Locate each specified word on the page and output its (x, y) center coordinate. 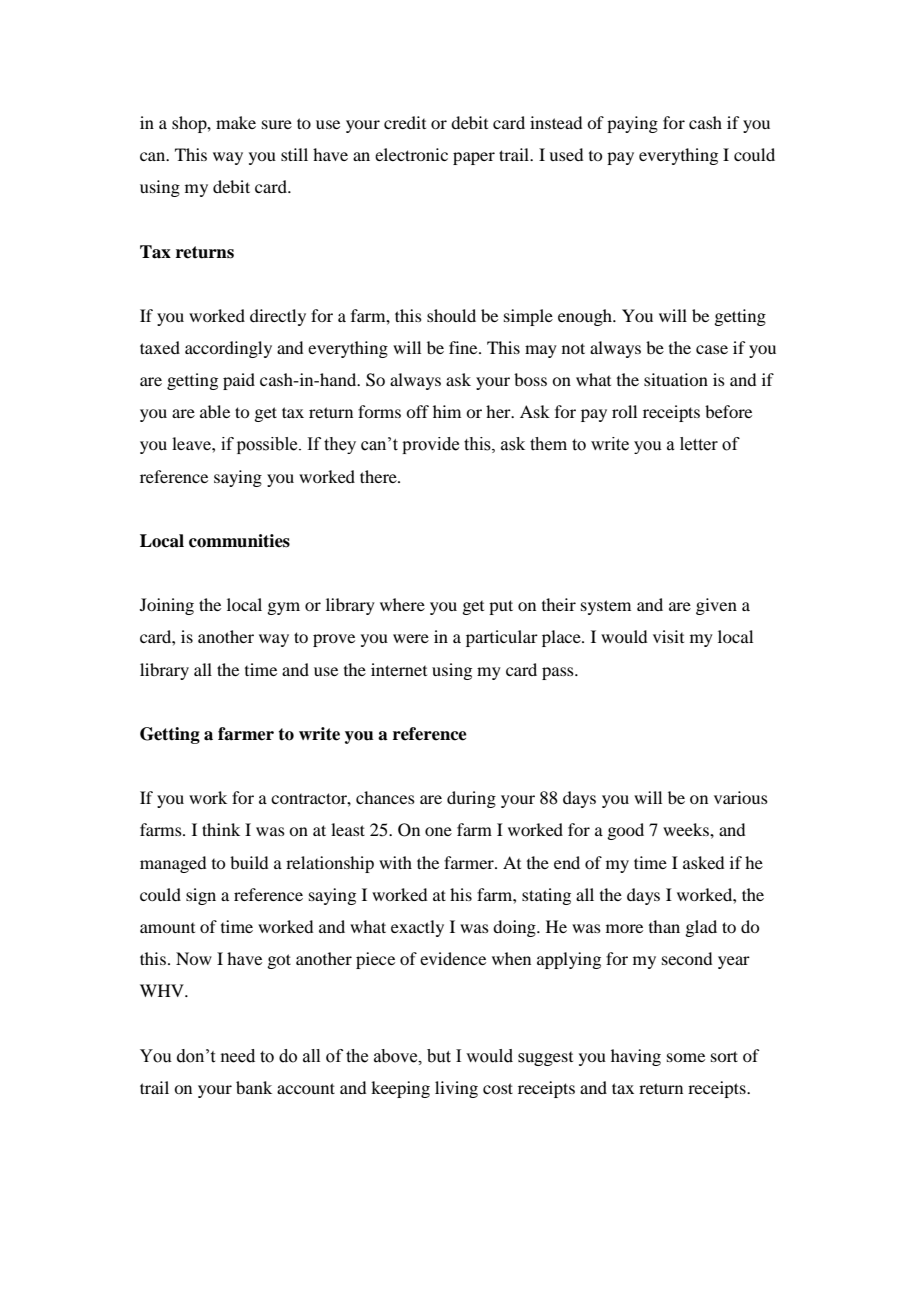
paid (239, 381)
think (221, 829)
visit (668, 636)
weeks (687, 829)
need (238, 1056)
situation (676, 379)
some (686, 1057)
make (236, 122)
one (438, 831)
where (402, 604)
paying (632, 124)
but (439, 1056)
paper (474, 158)
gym (283, 608)
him (447, 411)
